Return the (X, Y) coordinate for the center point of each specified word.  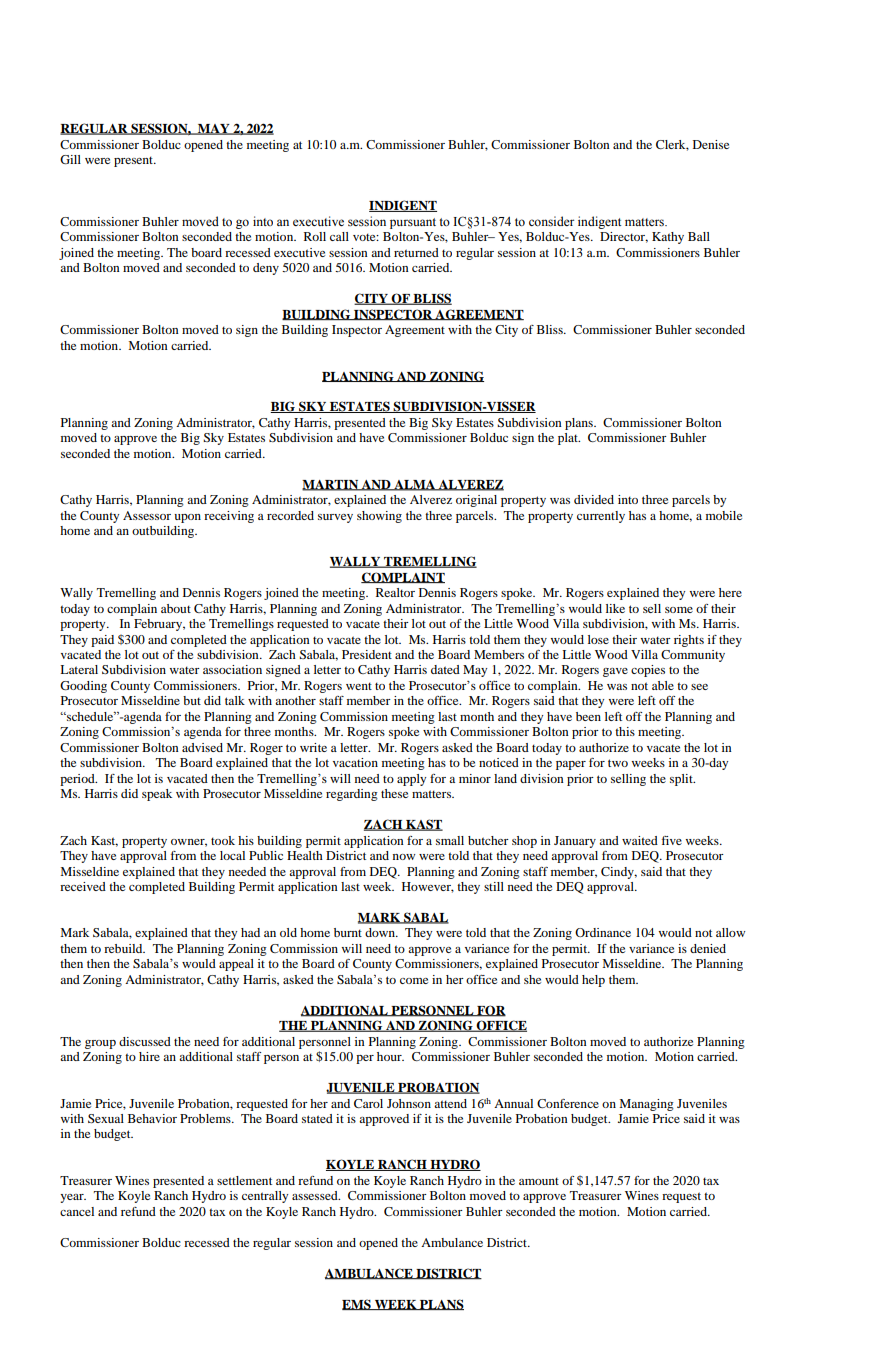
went (359, 686)
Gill (70, 159)
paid (102, 641)
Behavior (152, 1118)
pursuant (413, 223)
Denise (711, 144)
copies (648, 671)
